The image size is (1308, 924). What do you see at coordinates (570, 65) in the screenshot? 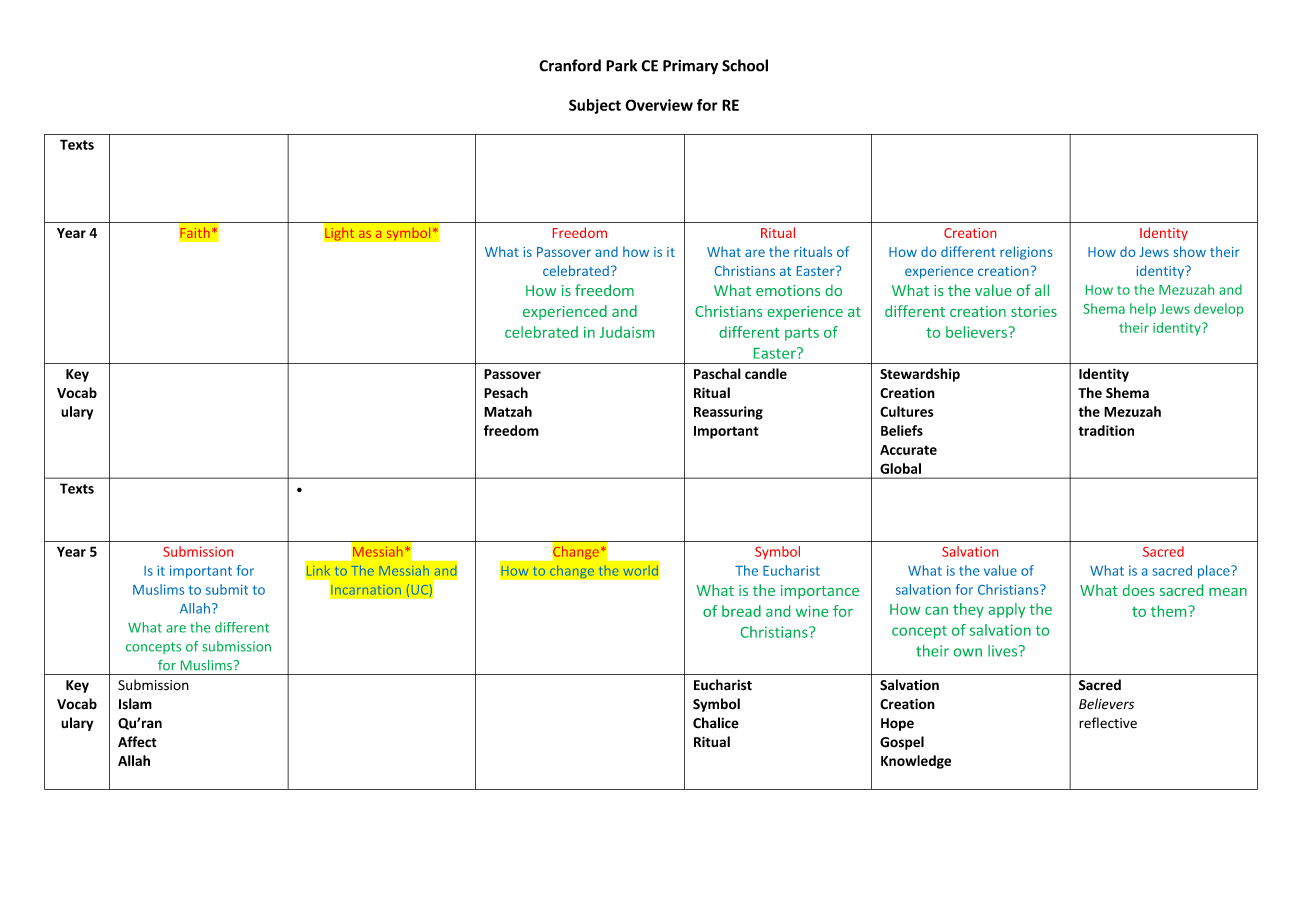
I see `Cranford` at bounding box center [570, 65].
